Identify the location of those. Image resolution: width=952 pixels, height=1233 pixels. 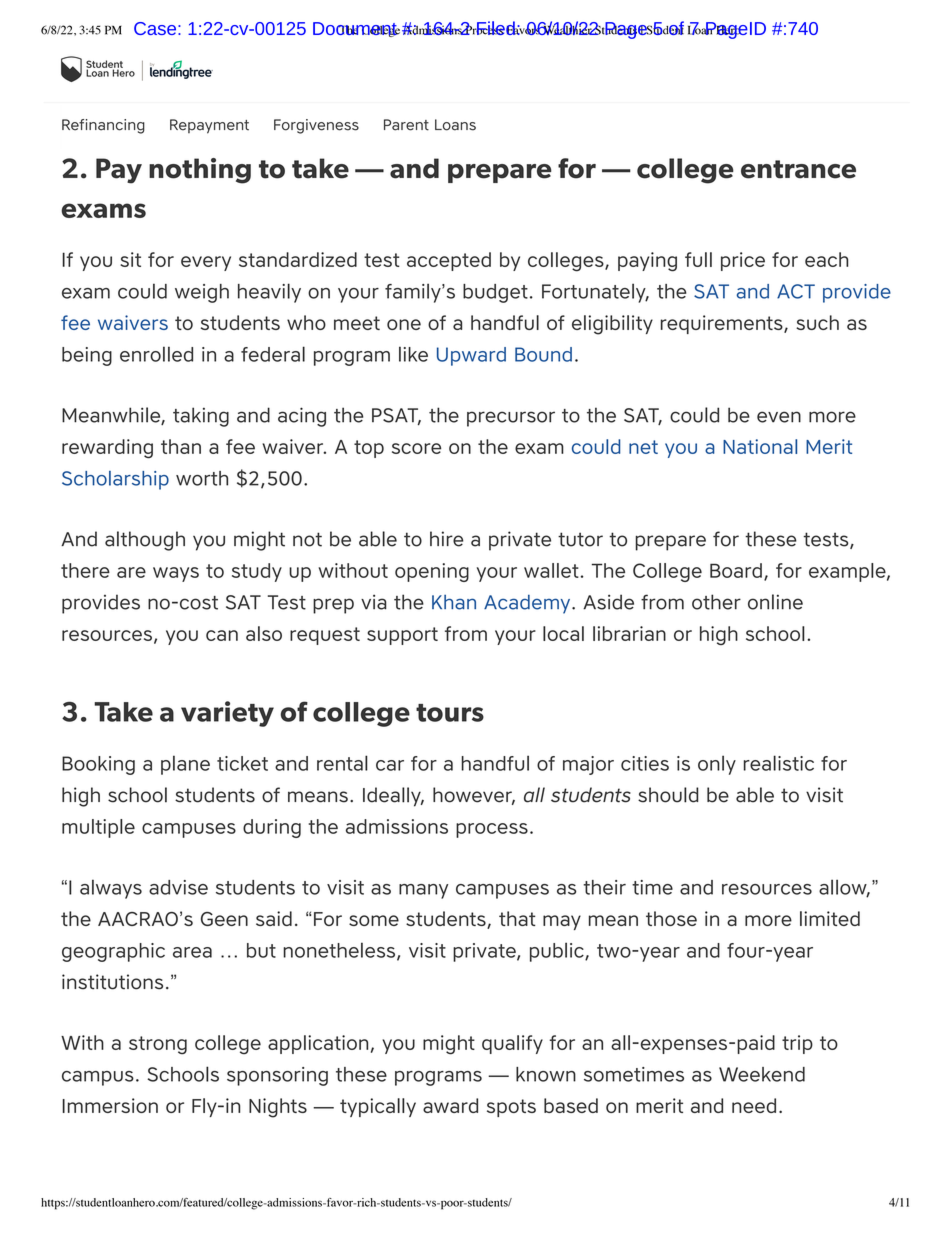
(671, 918).
